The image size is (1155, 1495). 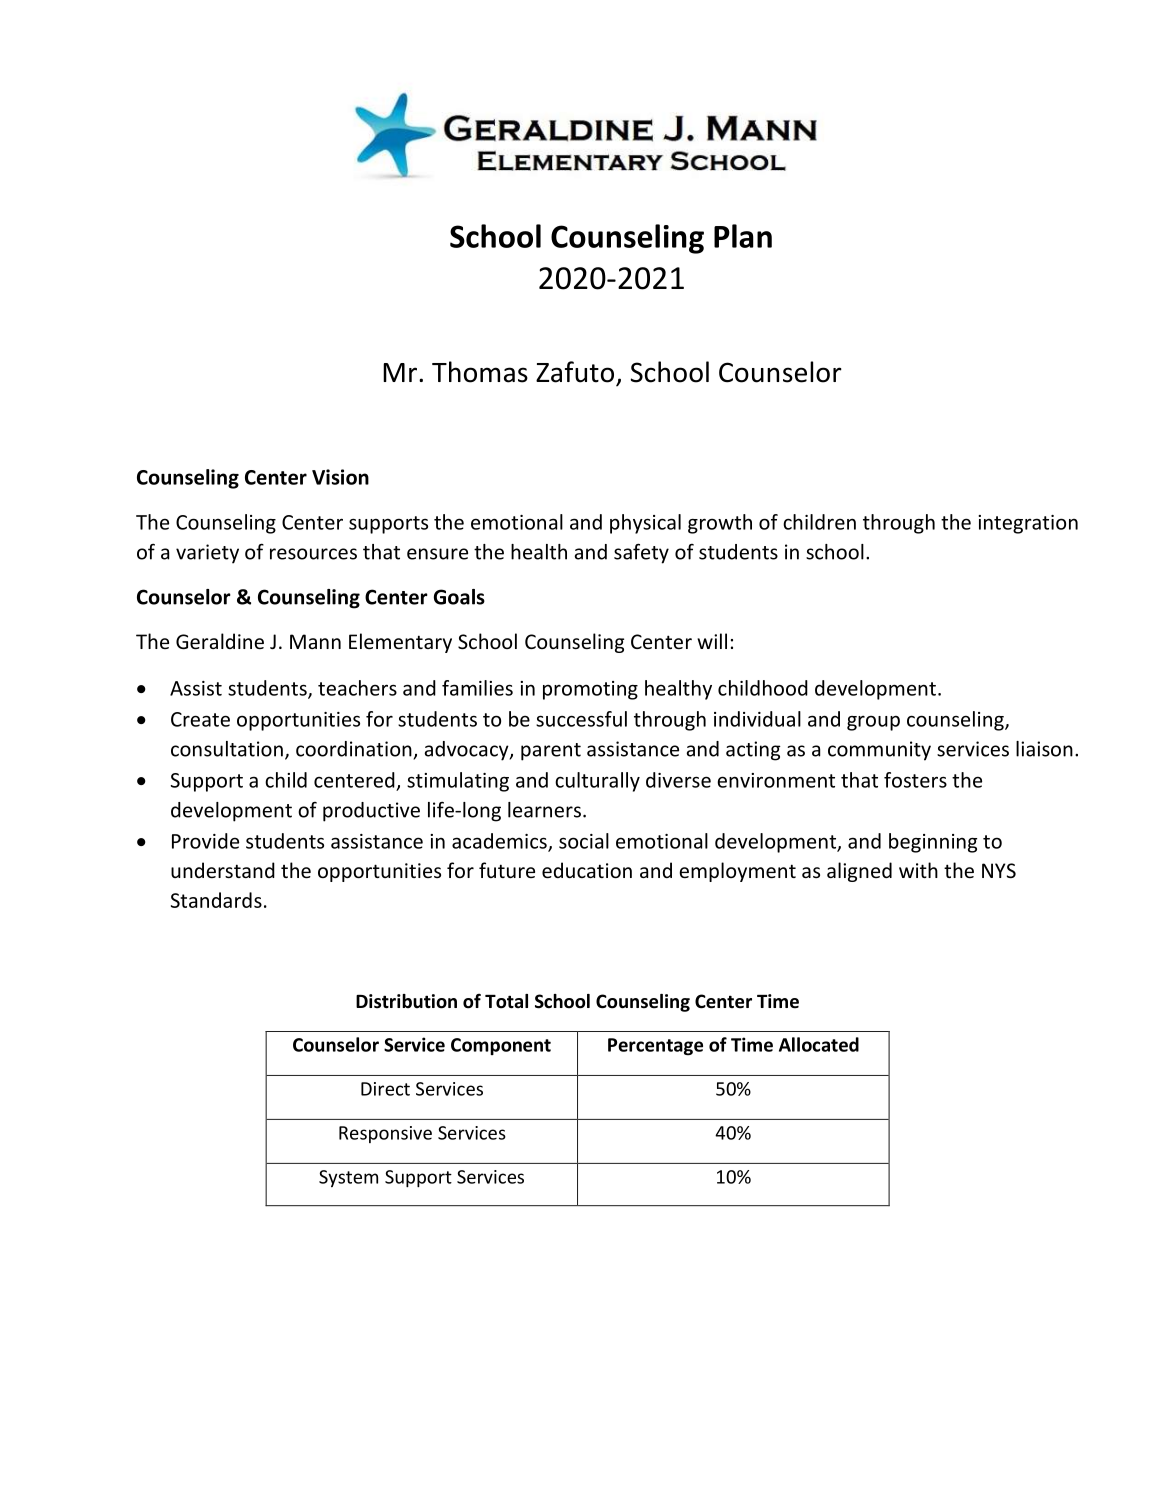 What do you see at coordinates (645, 524) in the image?
I see `physical` at bounding box center [645, 524].
